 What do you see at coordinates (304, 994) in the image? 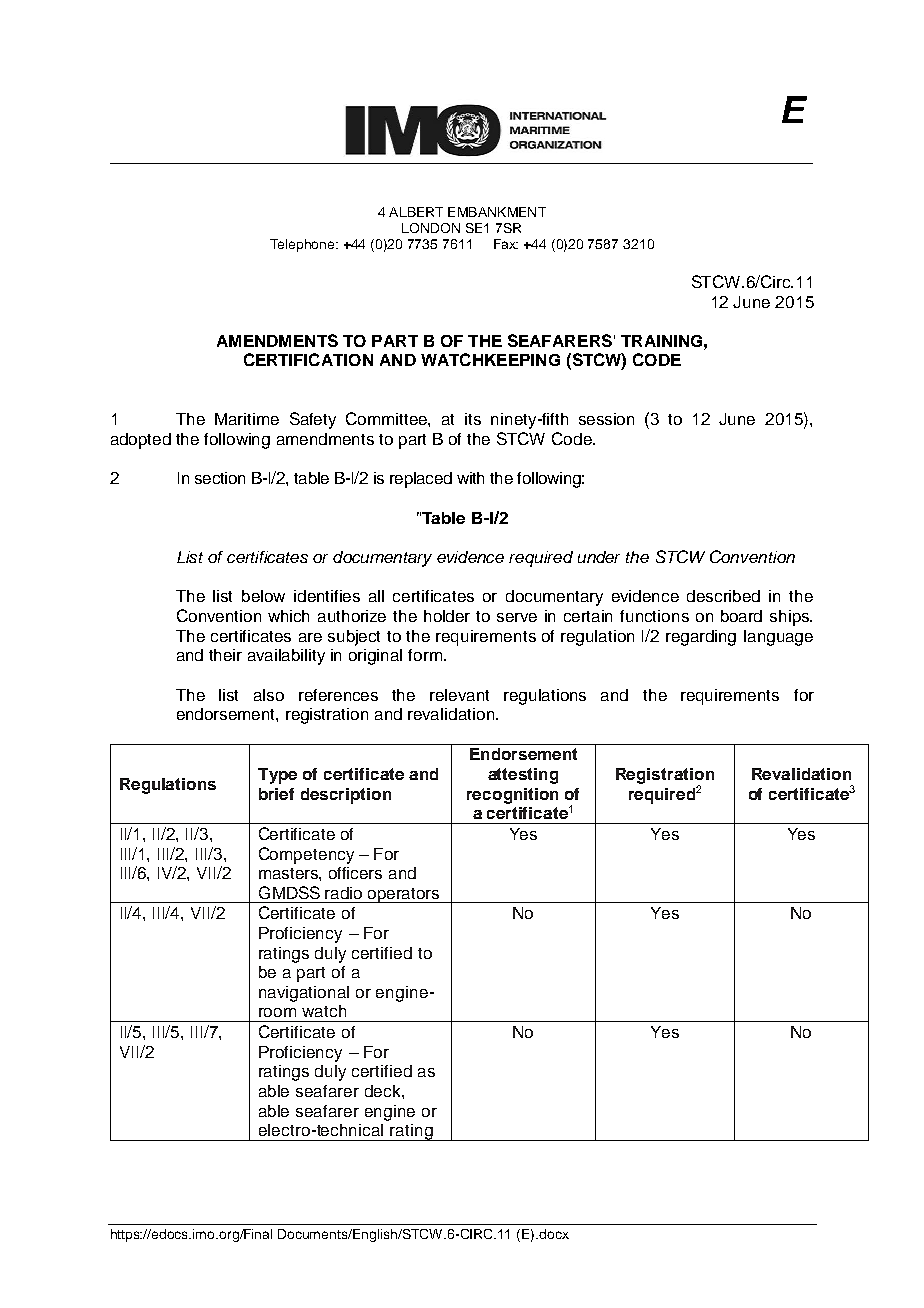
I see `navigational` at bounding box center [304, 994].
